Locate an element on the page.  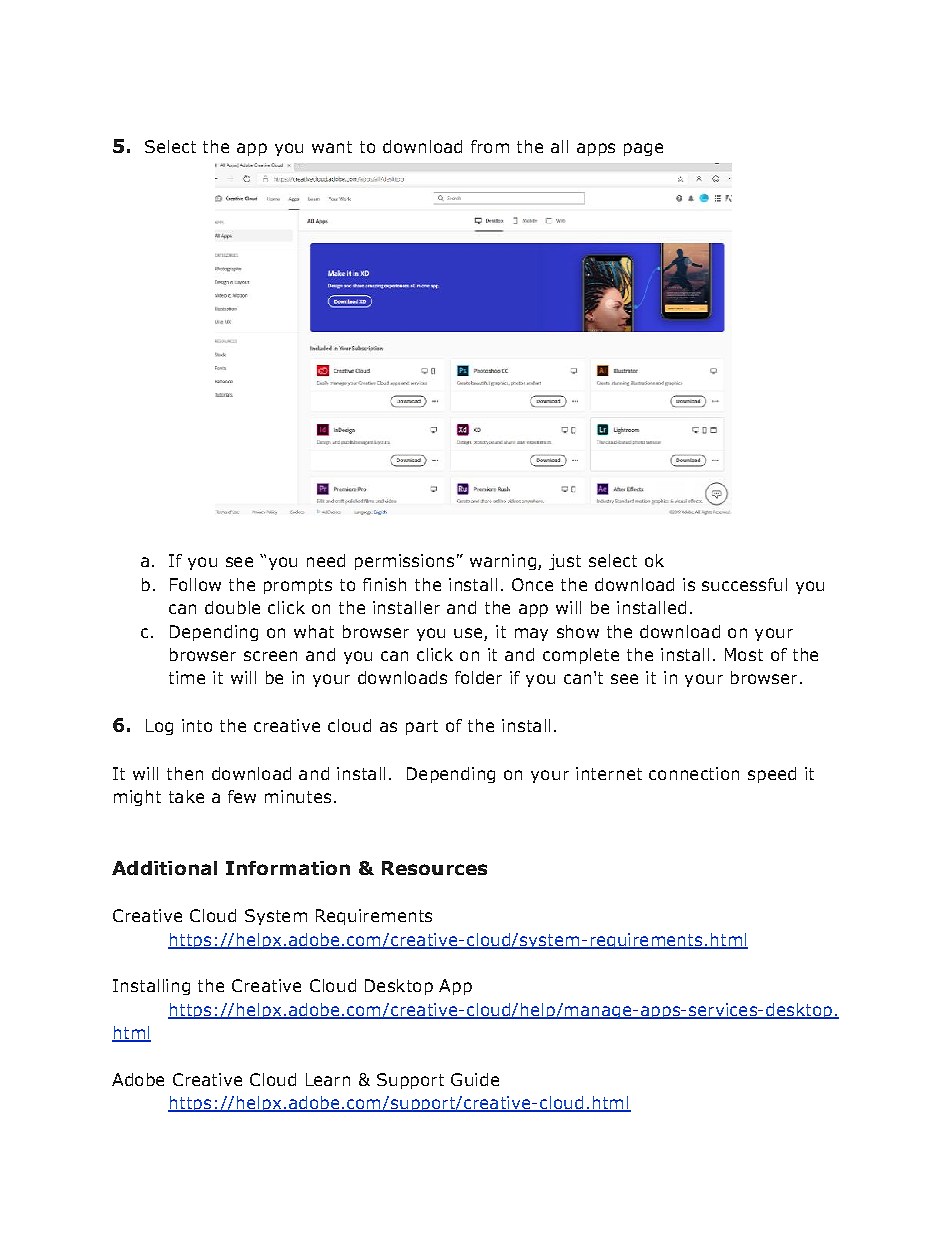
page is located at coordinates (643, 149).
